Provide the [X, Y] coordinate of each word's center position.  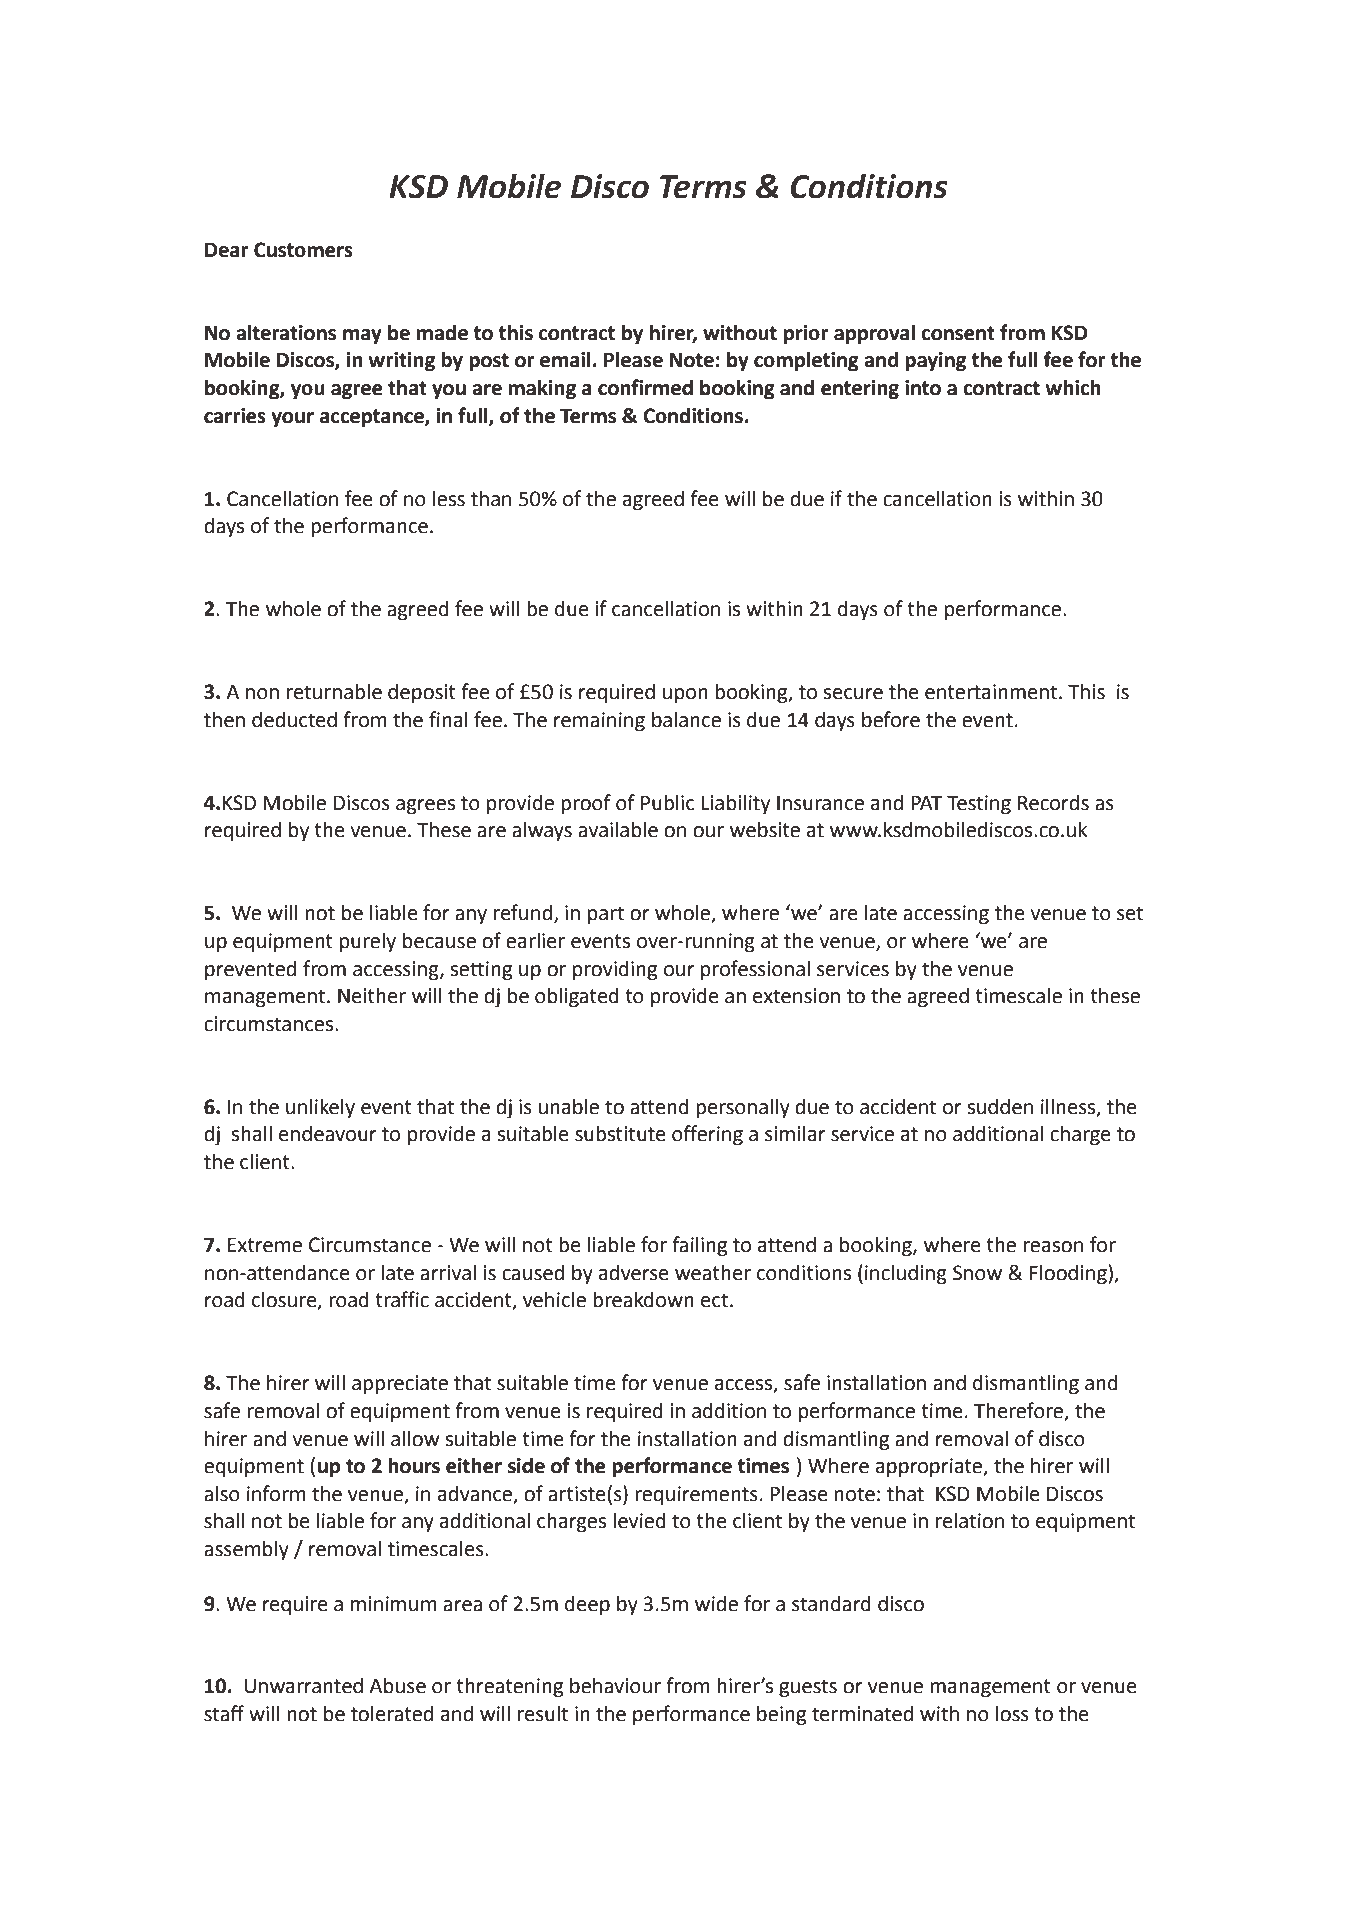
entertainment [991, 692]
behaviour [615, 1685]
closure [285, 1300]
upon [685, 696]
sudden [1000, 1106]
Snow [977, 1273]
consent [958, 333]
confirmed [645, 387]
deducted [294, 719]
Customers [303, 250]
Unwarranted [303, 1685]
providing [615, 970]
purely [368, 942]
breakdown [643, 1299]
